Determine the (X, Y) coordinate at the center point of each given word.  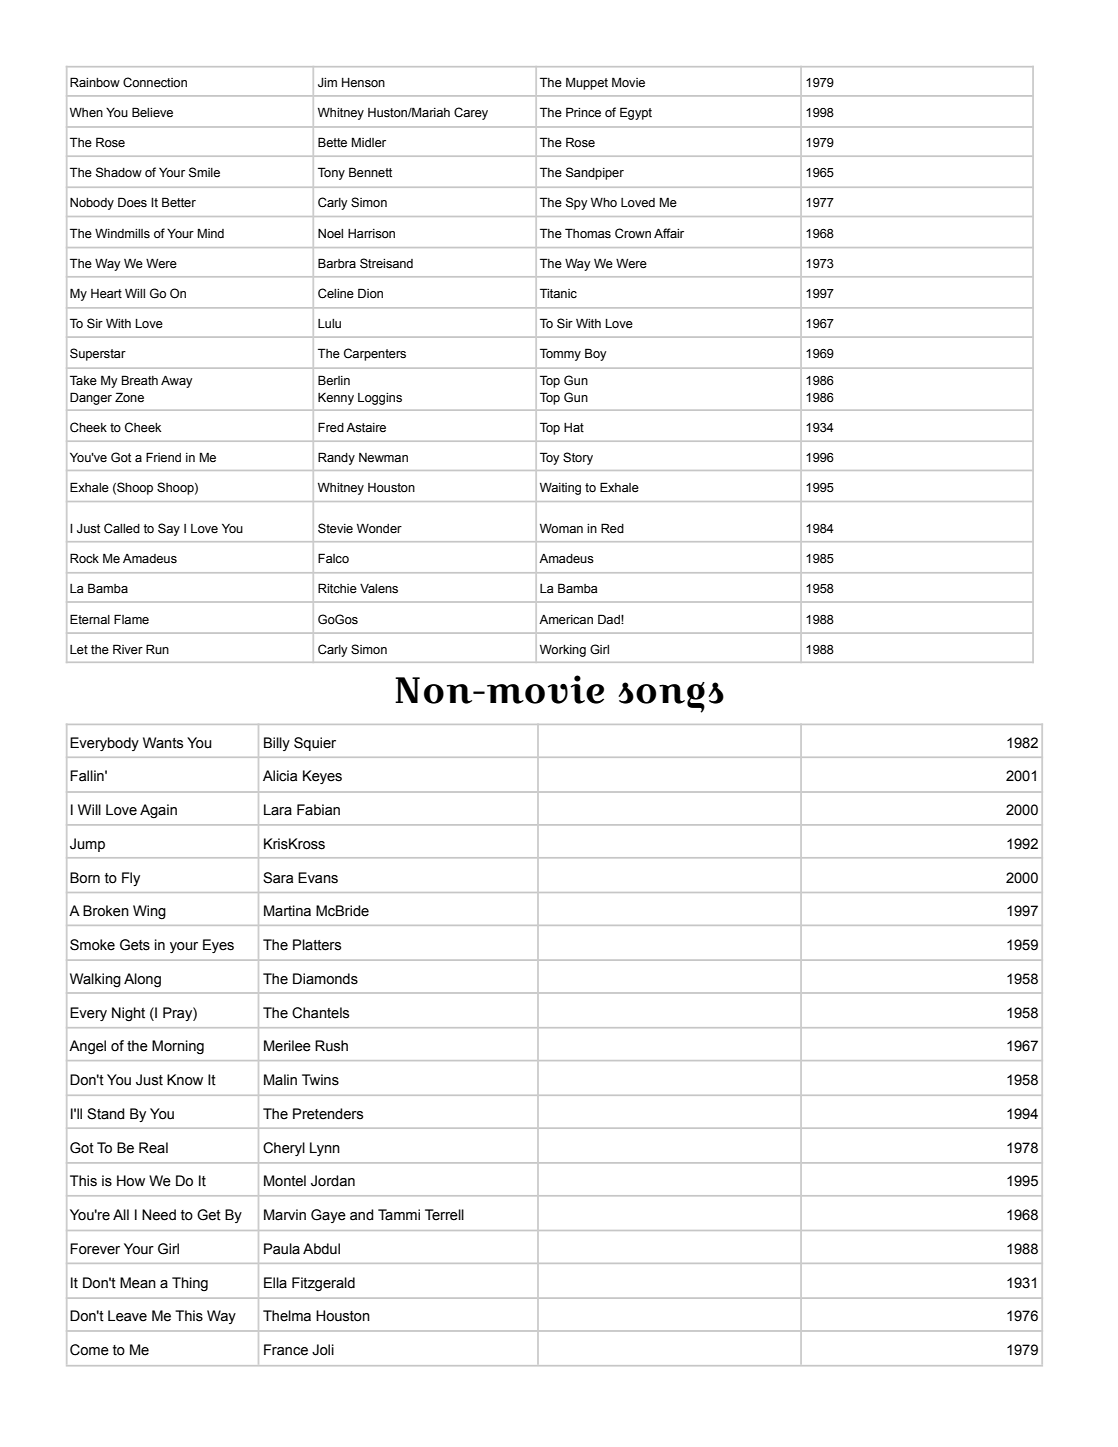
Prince (583, 112)
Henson (363, 82)
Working (563, 650)
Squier (315, 744)
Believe (152, 112)
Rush (331, 1046)
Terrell (444, 1215)
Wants (163, 743)
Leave (127, 1316)
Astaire (366, 428)
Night (128, 1014)
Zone (129, 397)
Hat (574, 427)
